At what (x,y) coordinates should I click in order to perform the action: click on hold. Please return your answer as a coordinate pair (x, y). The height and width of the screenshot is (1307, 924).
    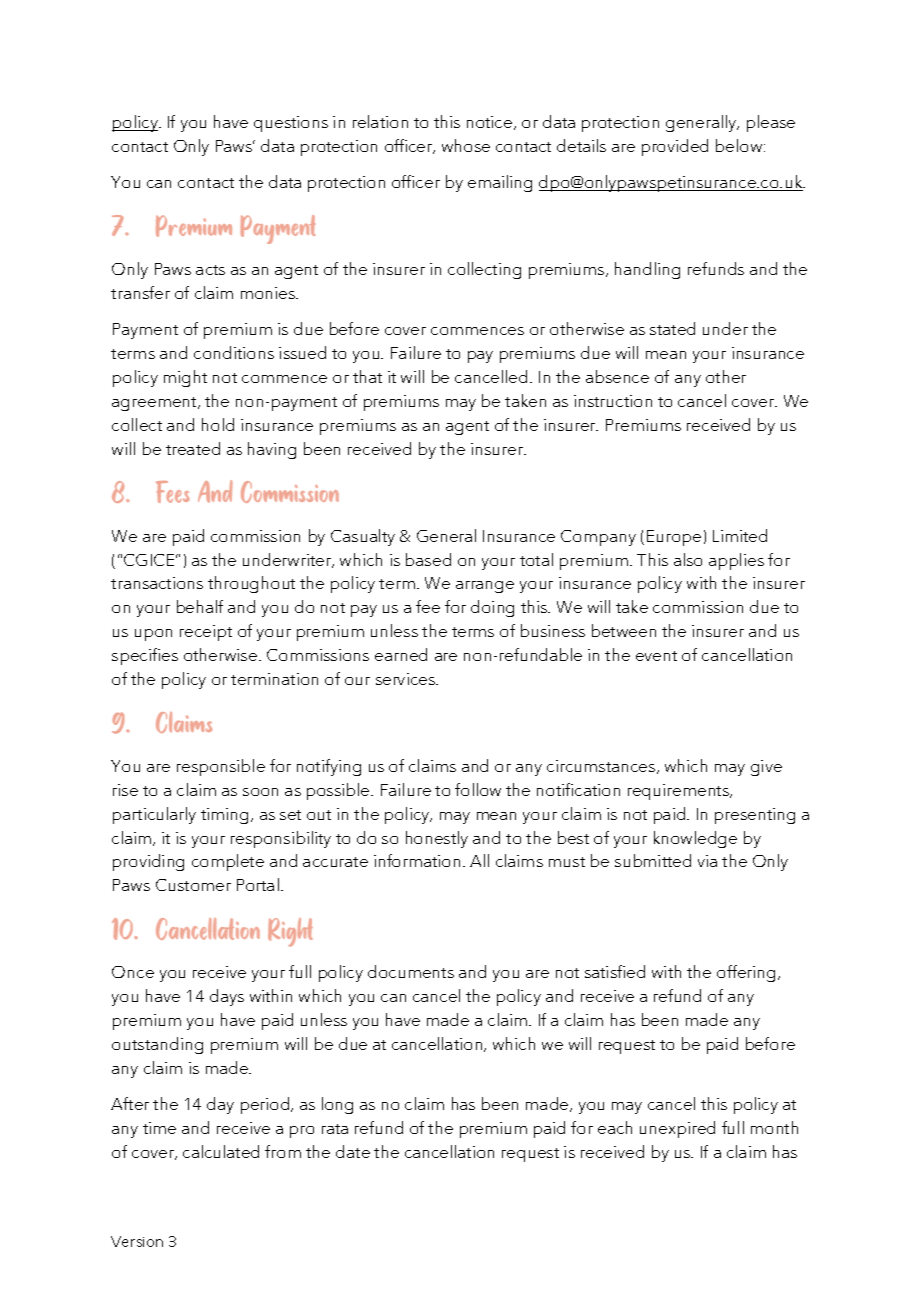
    Looking at the image, I should click on (218, 424).
